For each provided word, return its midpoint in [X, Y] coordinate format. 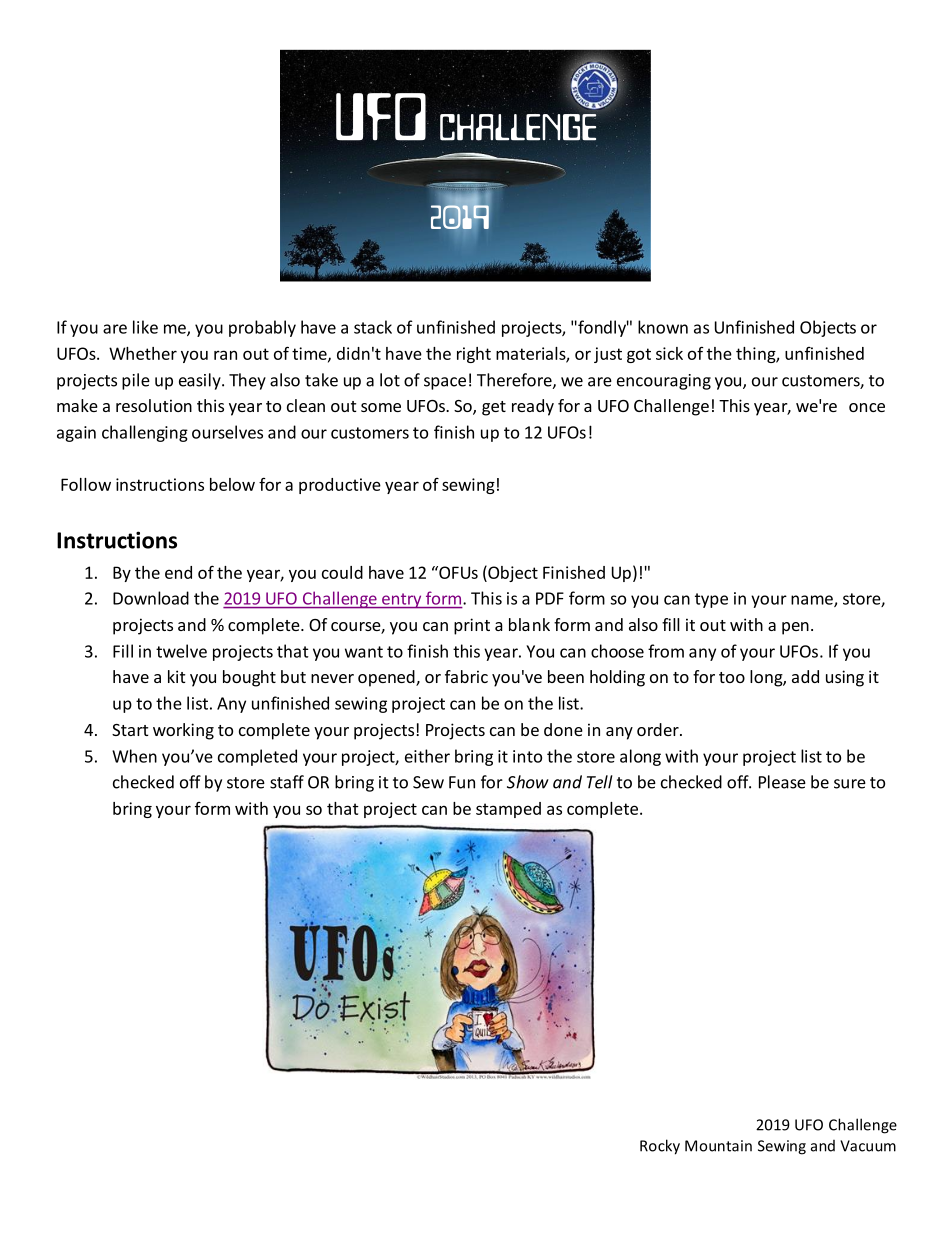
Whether [143, 353]
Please [782, 782]
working [183, 731]
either [427, 756]
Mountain [718, 1146]
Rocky [660, 1147]
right [474, 355]
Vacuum [868, 1146]
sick [669, 353]
